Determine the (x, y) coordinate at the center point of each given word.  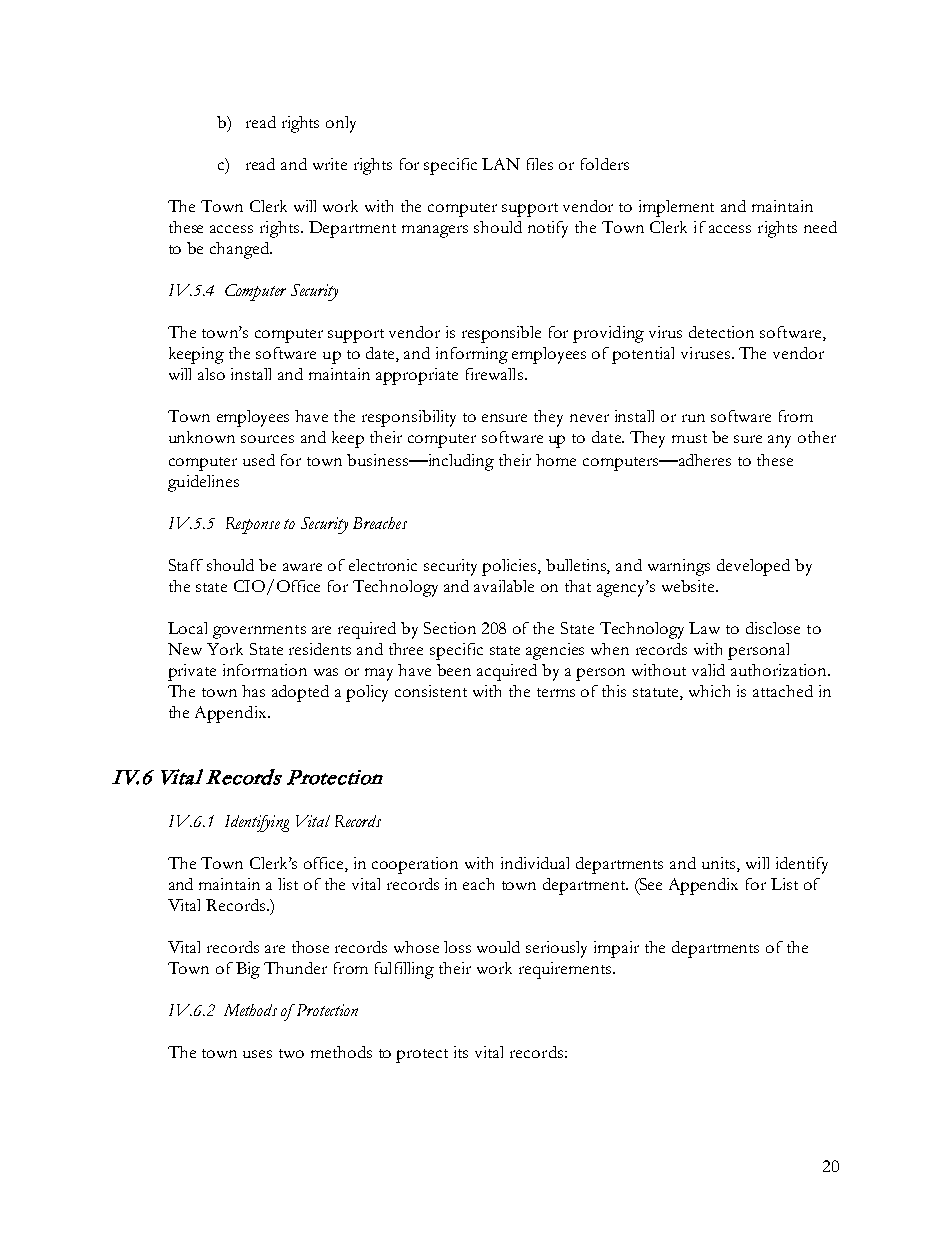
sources (267, 439)
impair (616, 949)
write (330, 164)
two (291, 1053)
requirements (566, 970)
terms (556, 692)
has (253, 691)
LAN (501, 164)
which (709, 691)
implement (676, 208)
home (556, 460)
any (779, 441)
